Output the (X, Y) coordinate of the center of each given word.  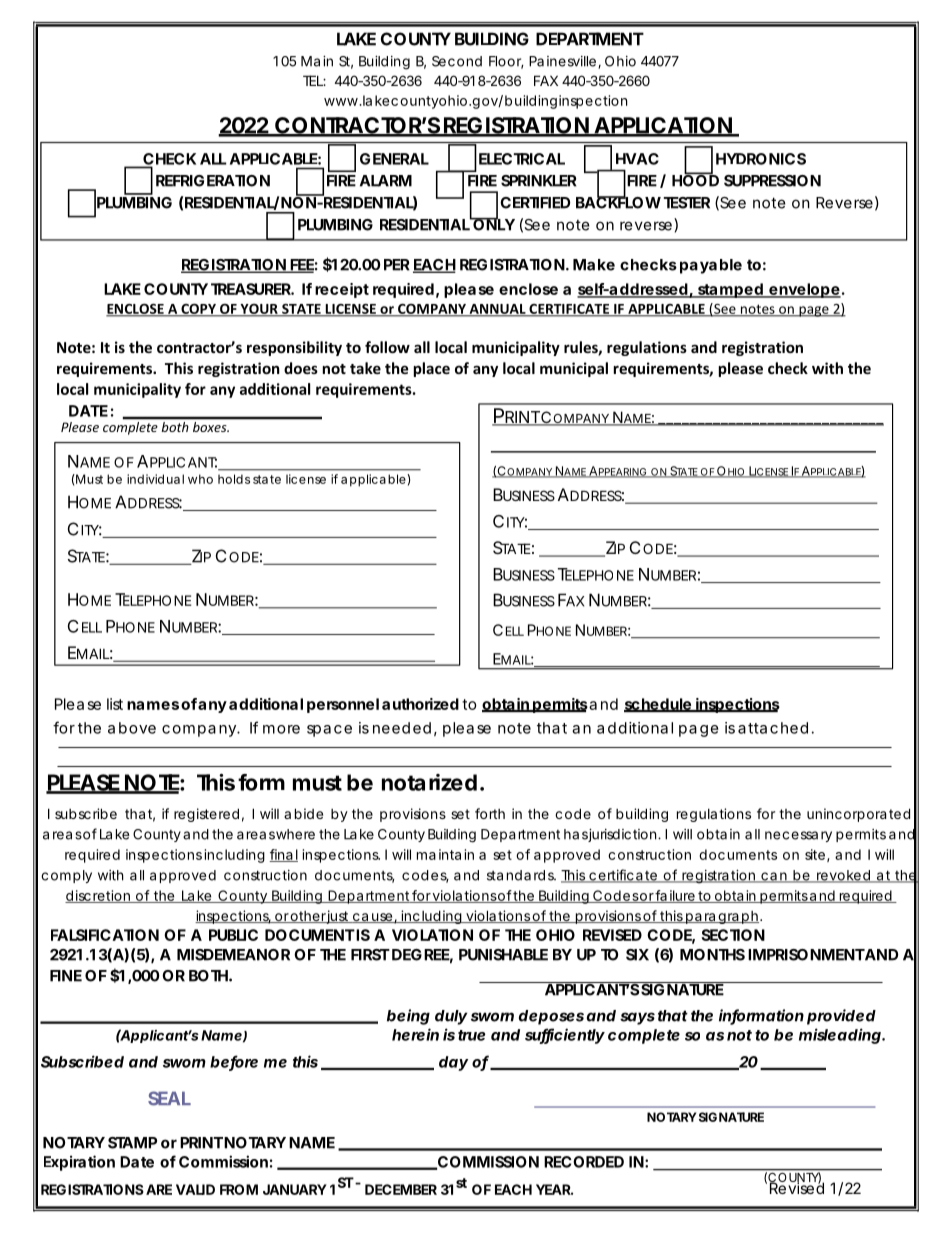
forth (490, 813)
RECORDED (584, 1162)
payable (711, 266)
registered (206, 815)
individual (155, 479)
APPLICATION (662, 126)
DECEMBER (401, 1189)
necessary (798, 836)
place (432, 369)
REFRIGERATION (213, 181)
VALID (195, 1189)
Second (457, 61)
